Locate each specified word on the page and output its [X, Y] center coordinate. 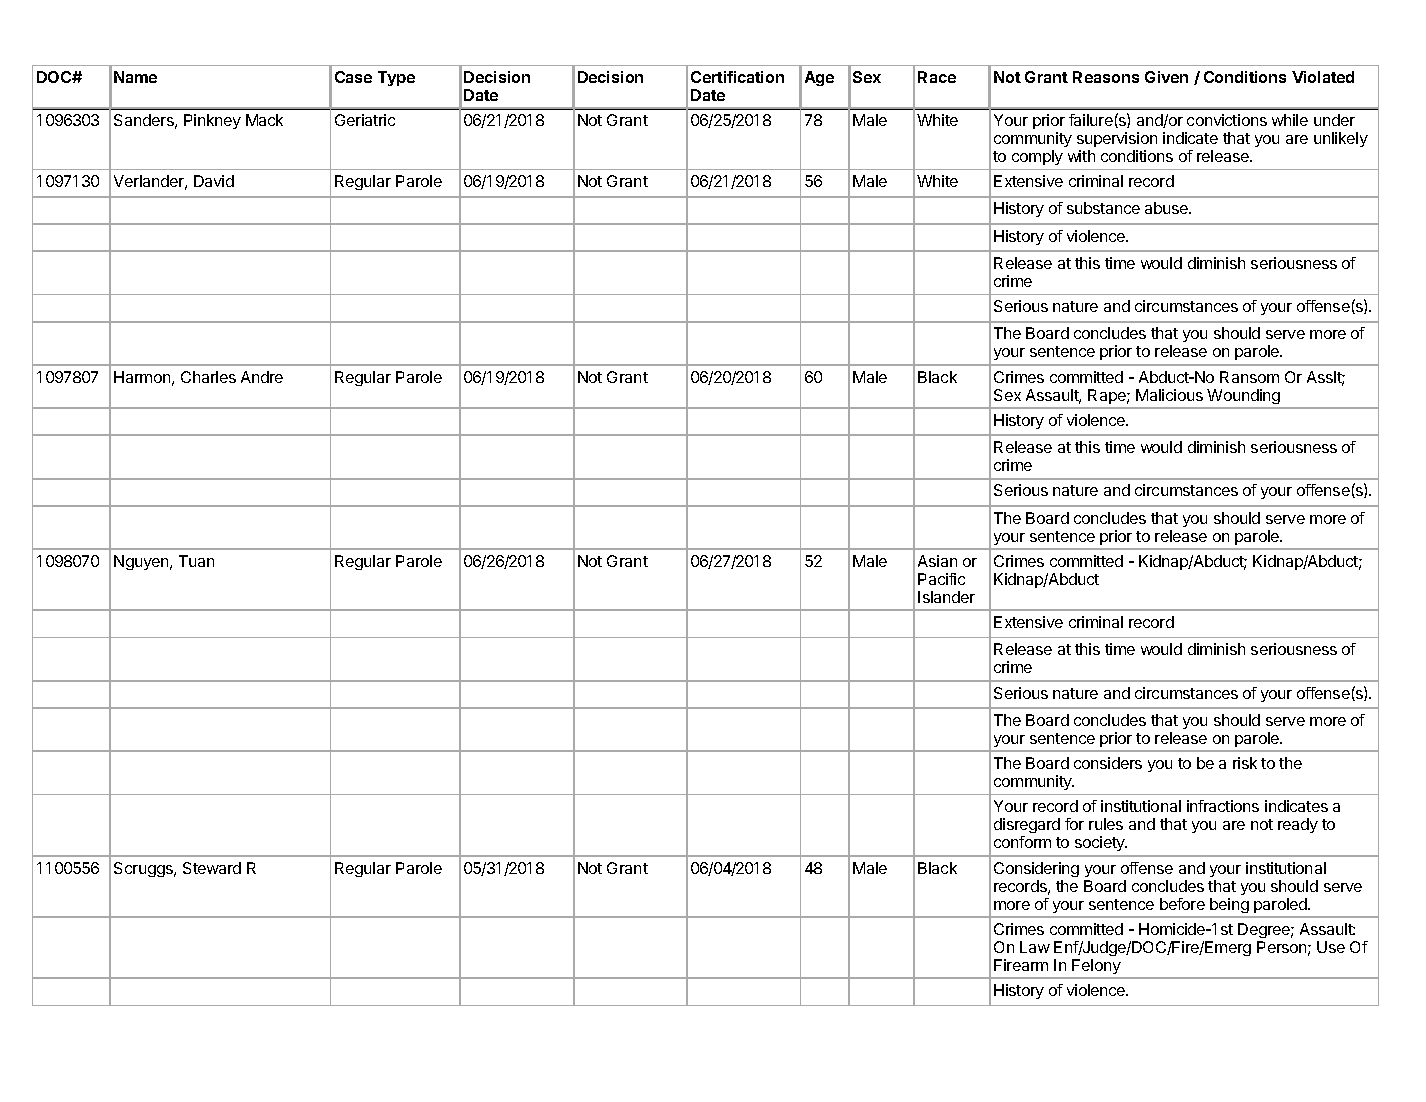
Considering [1036, 869]
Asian [937, 561]
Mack [264, 120]
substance [1103, 208]
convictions [1227, 120]
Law [1035, 947]
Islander [946, 597]
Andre [262, 377]
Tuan [196, 561]
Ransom [1249, 377]
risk [1245, 763]
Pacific [941, 579]
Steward [212, 868]
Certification [737, 77]
